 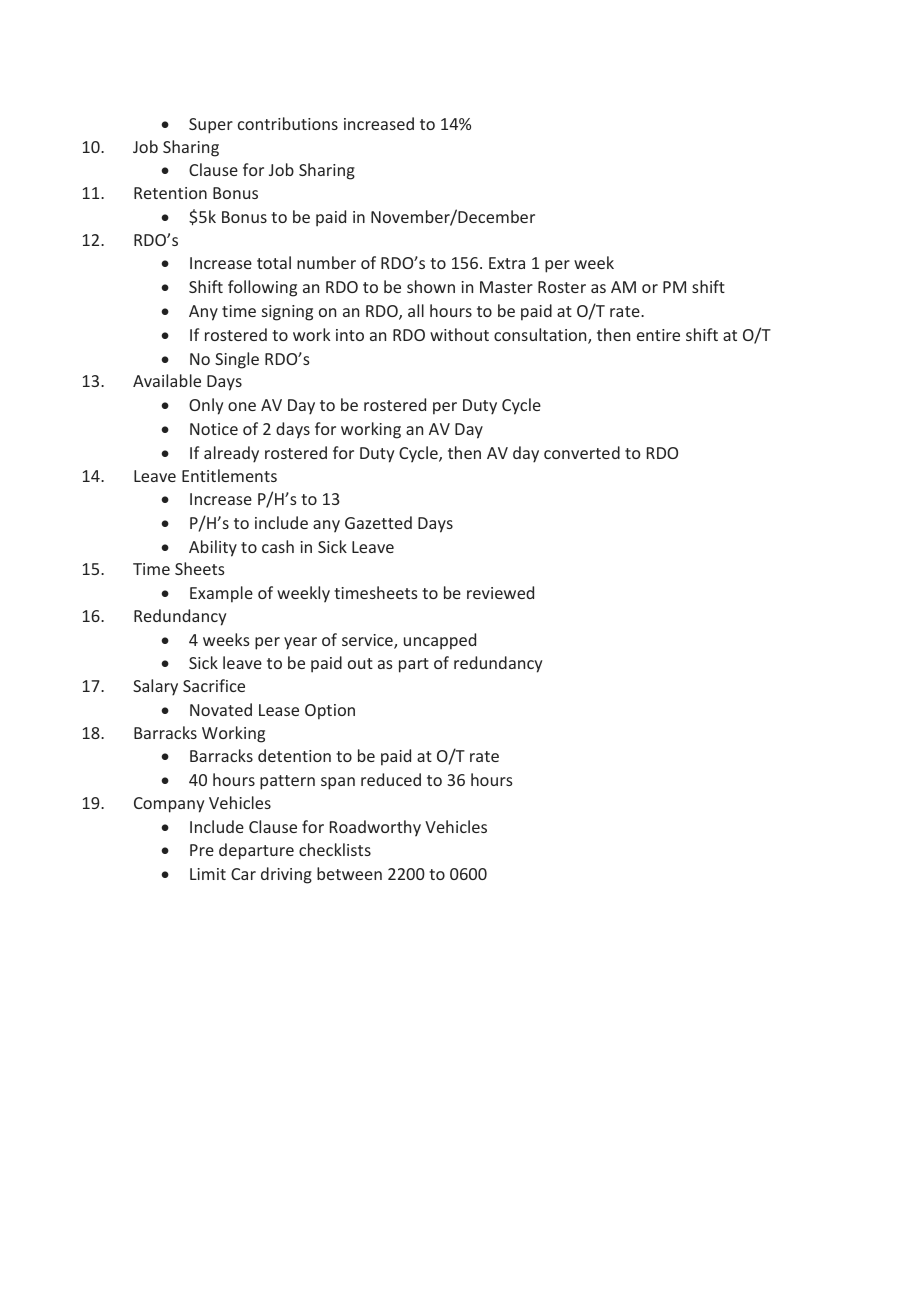 I want to click on Extra, so click(x=507, y=263).
